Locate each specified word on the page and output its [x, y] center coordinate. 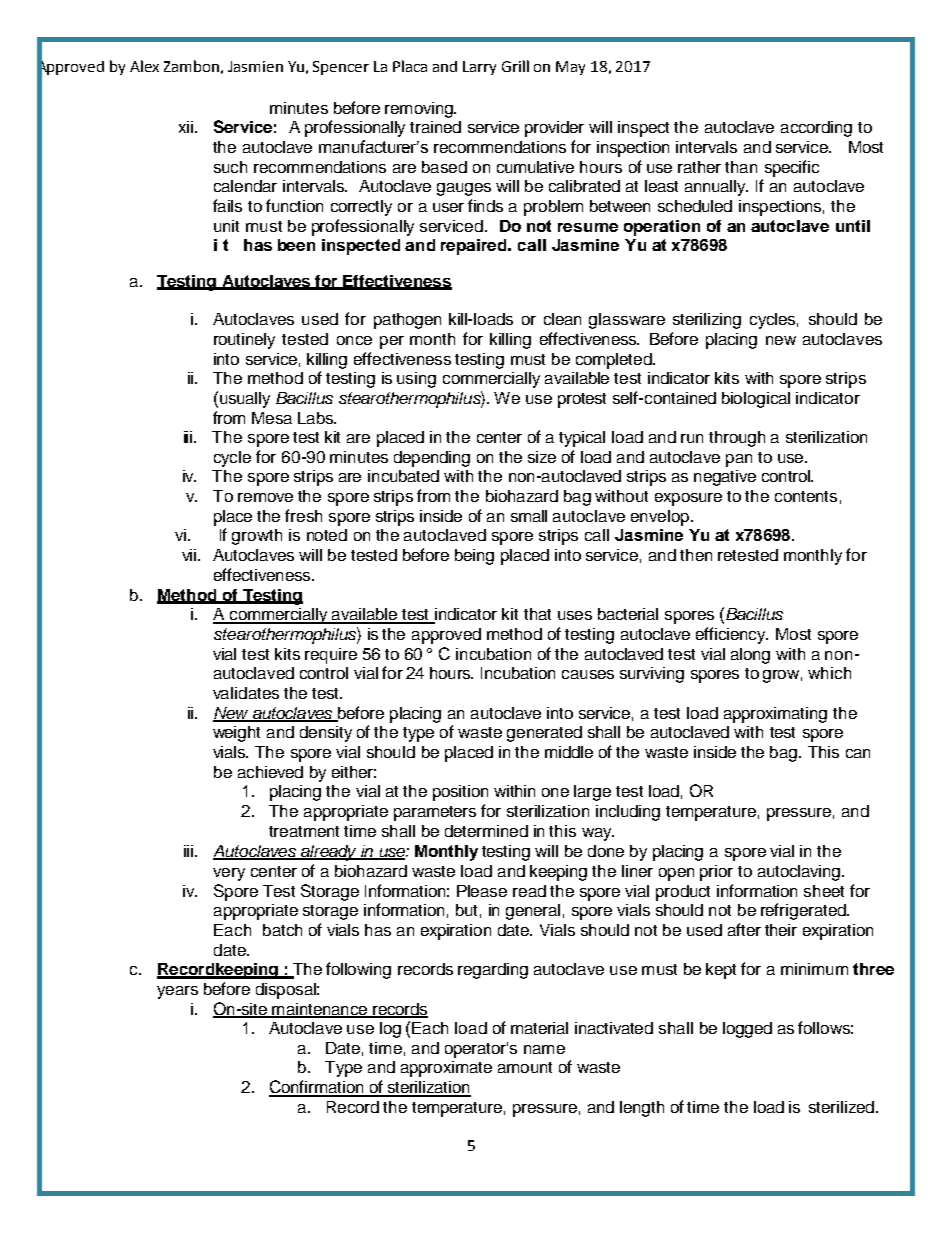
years [177, 992]
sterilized [841, 1107]
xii [186, 127]
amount [525, 1067]
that [537, 614]
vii [190, 555]
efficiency [732, 635]
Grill [515, 66]
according [816, 129]
